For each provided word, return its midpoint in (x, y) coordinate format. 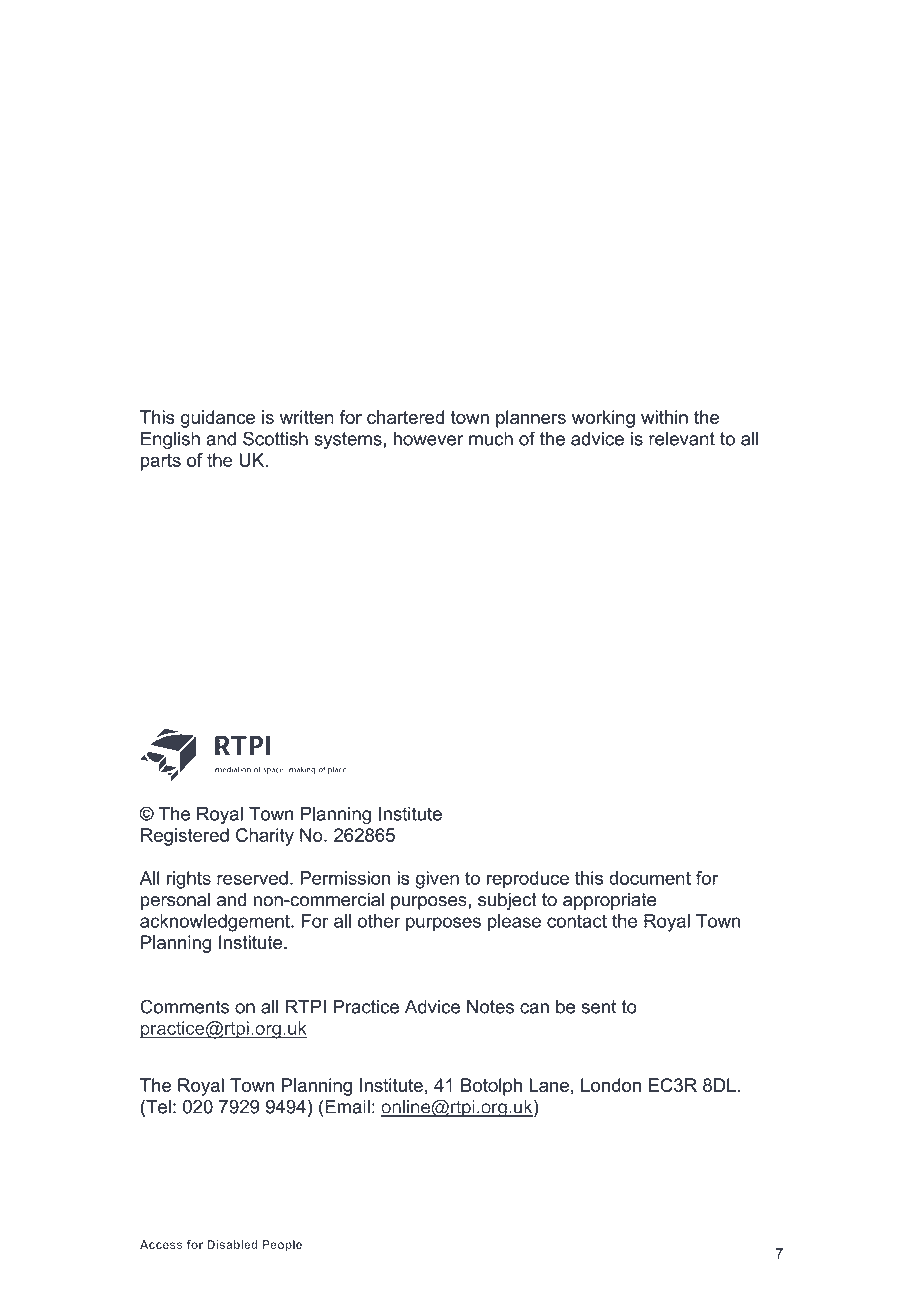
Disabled (232, 1244)
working (603, 419)
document (650, 878)
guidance (217, 419)
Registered (185, 837)
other (379, 921)
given (437, 880)
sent (598, 1007)
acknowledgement (216, 923)
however (428, 439)
